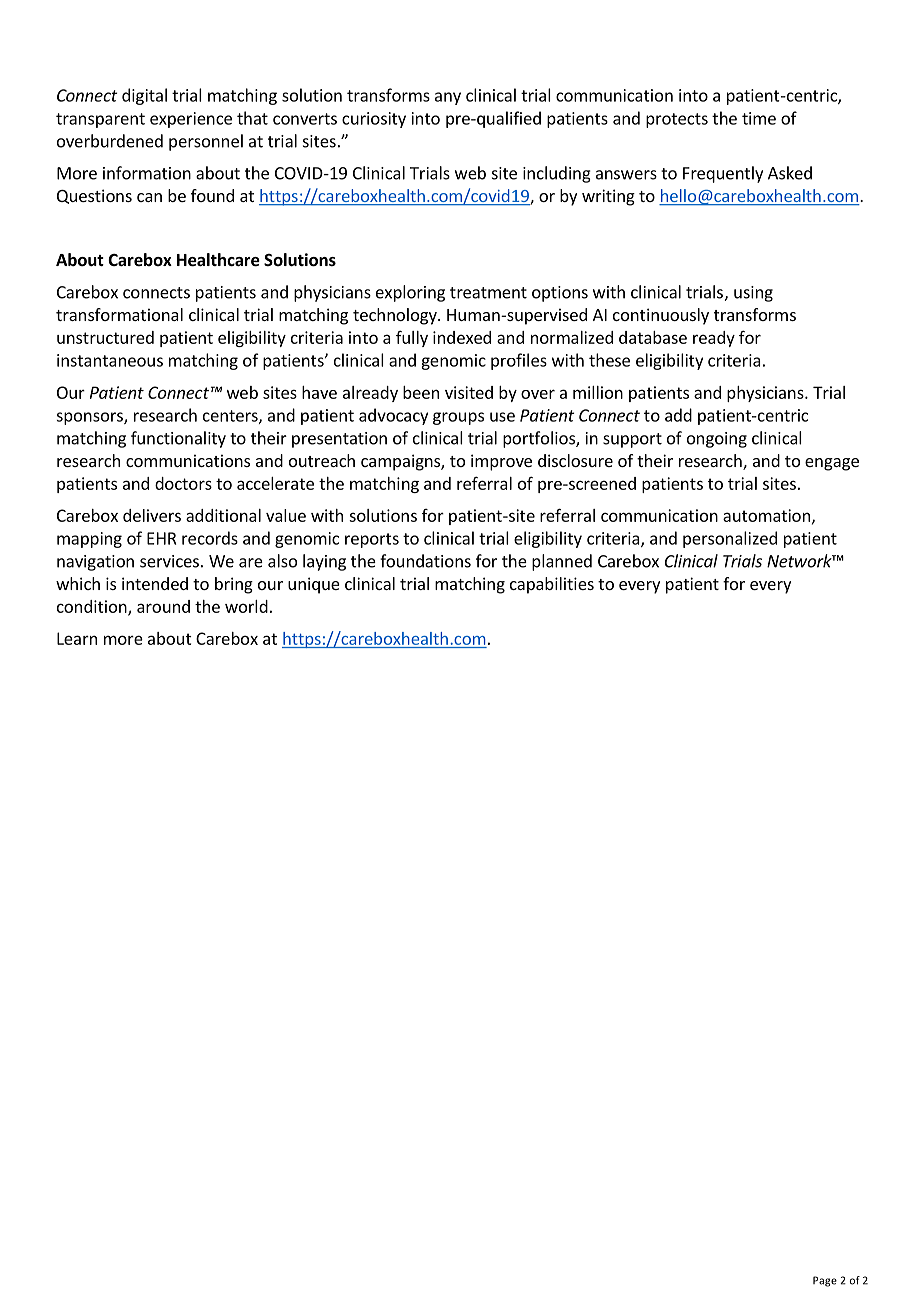 This document has height=1308, width=924. What do you see at coordinates (562, 562) in the document?
I see `planned` at bounding box center [562, 562].
